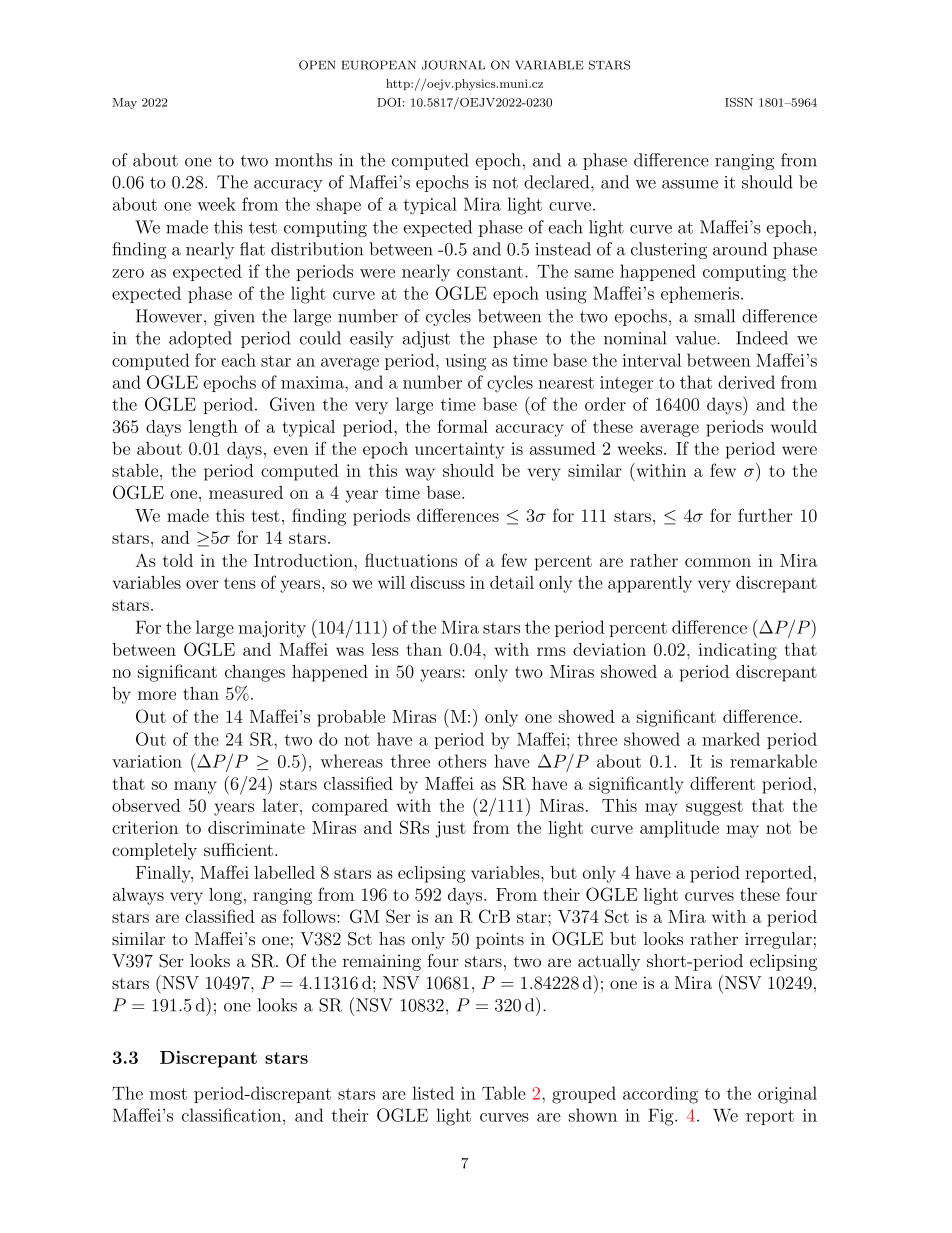  I want to click on common, so click(718, 562).
